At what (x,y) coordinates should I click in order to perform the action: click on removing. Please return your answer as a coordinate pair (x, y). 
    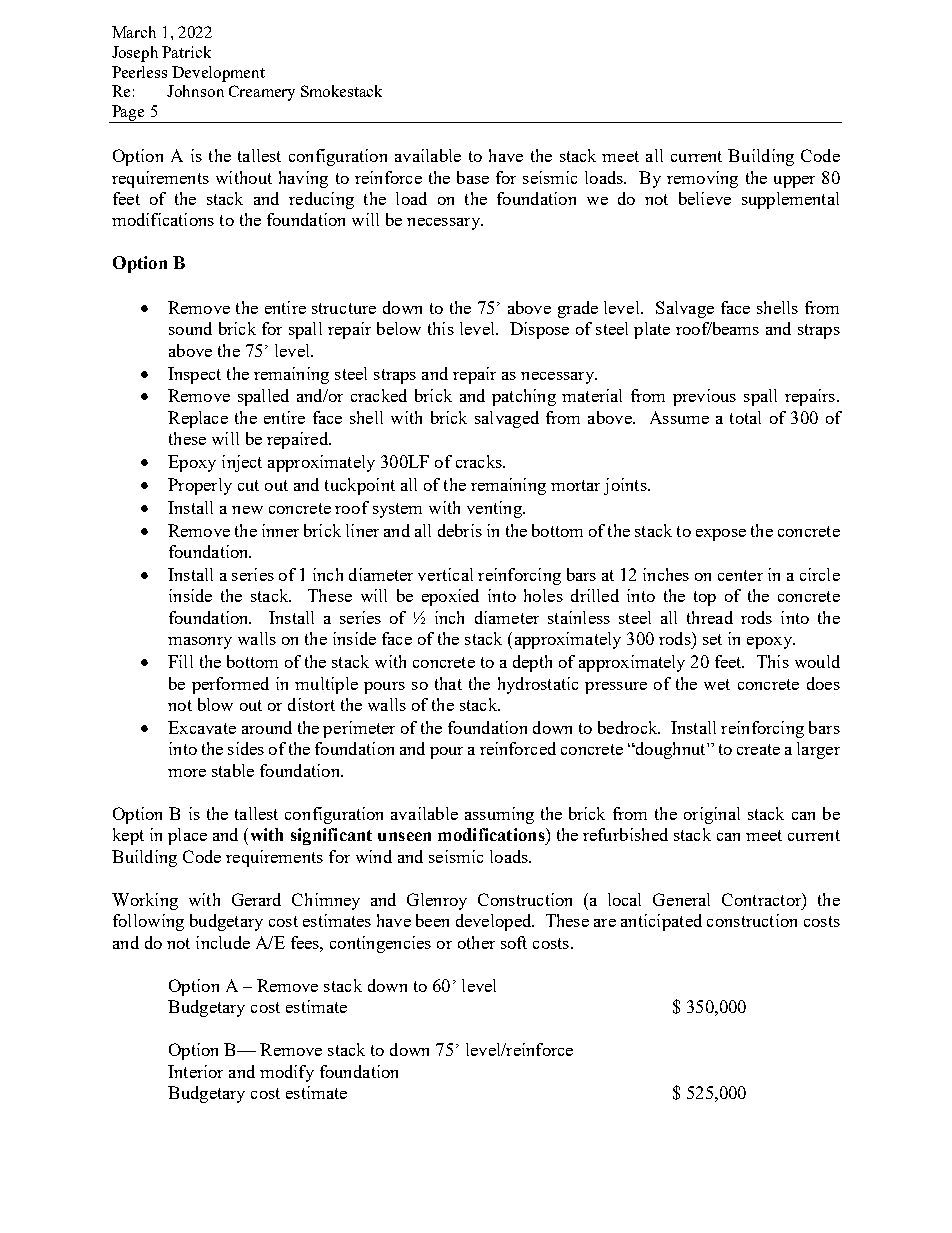
    Looking at the image, I should click on (702, 179).
